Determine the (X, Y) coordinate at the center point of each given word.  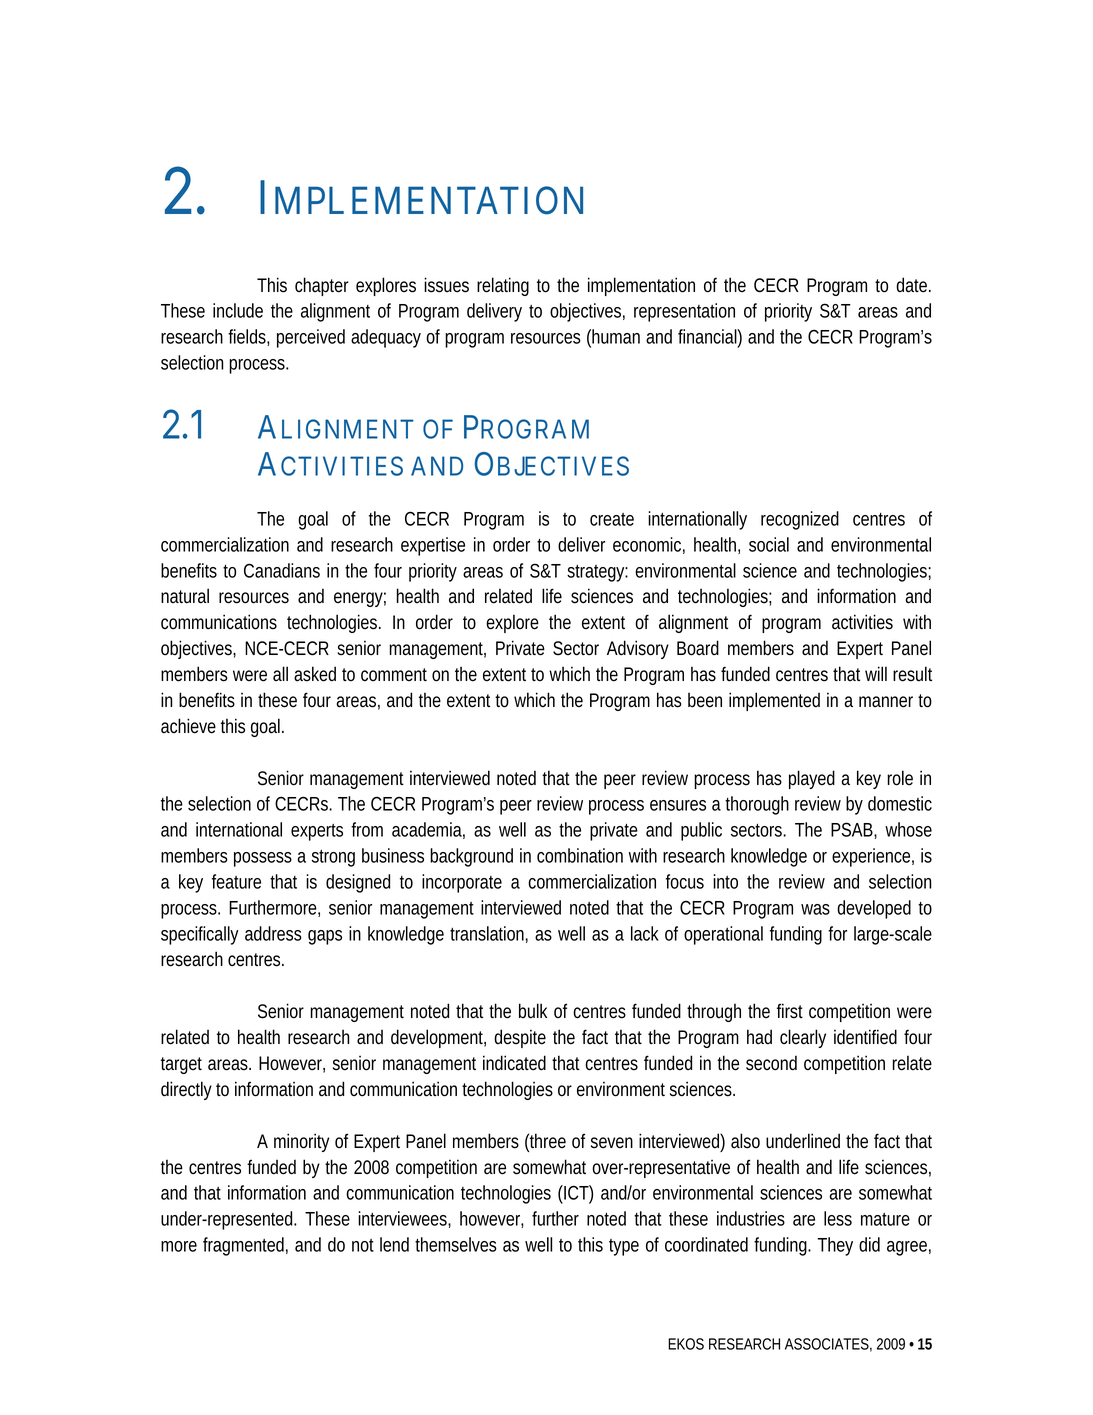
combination (580, 855)
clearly (803, 1038)
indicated (514, 1063)
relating (503, 286)
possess (263, 859)
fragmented (243, 1246)
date (911, 285)
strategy (596, 573)
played (812, 779)
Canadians (282, 570)
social (769, 544)
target (181, 1065)
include (238, 310)
